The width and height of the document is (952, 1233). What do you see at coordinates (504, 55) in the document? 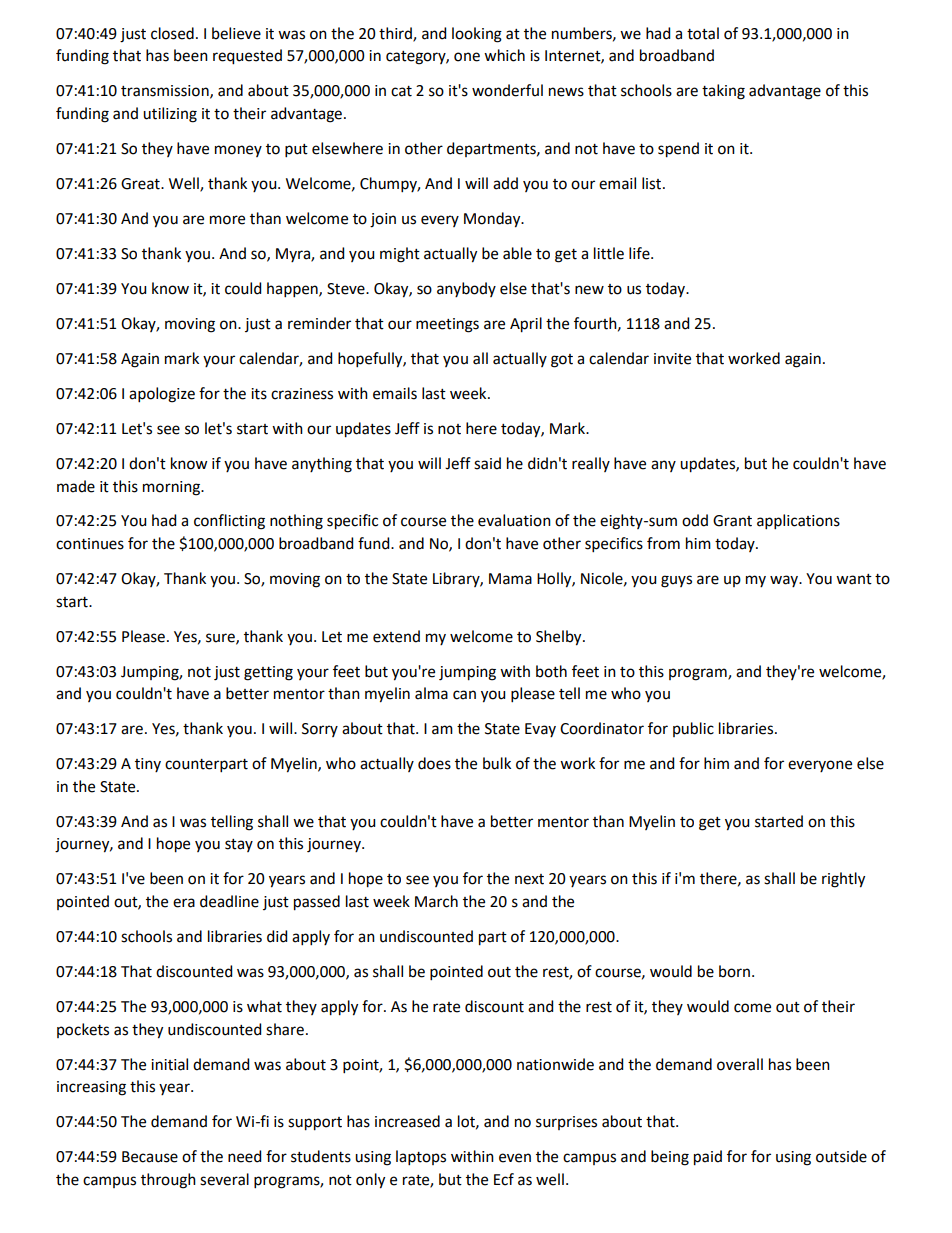
I see `which` at bounding box center [504, 55].
